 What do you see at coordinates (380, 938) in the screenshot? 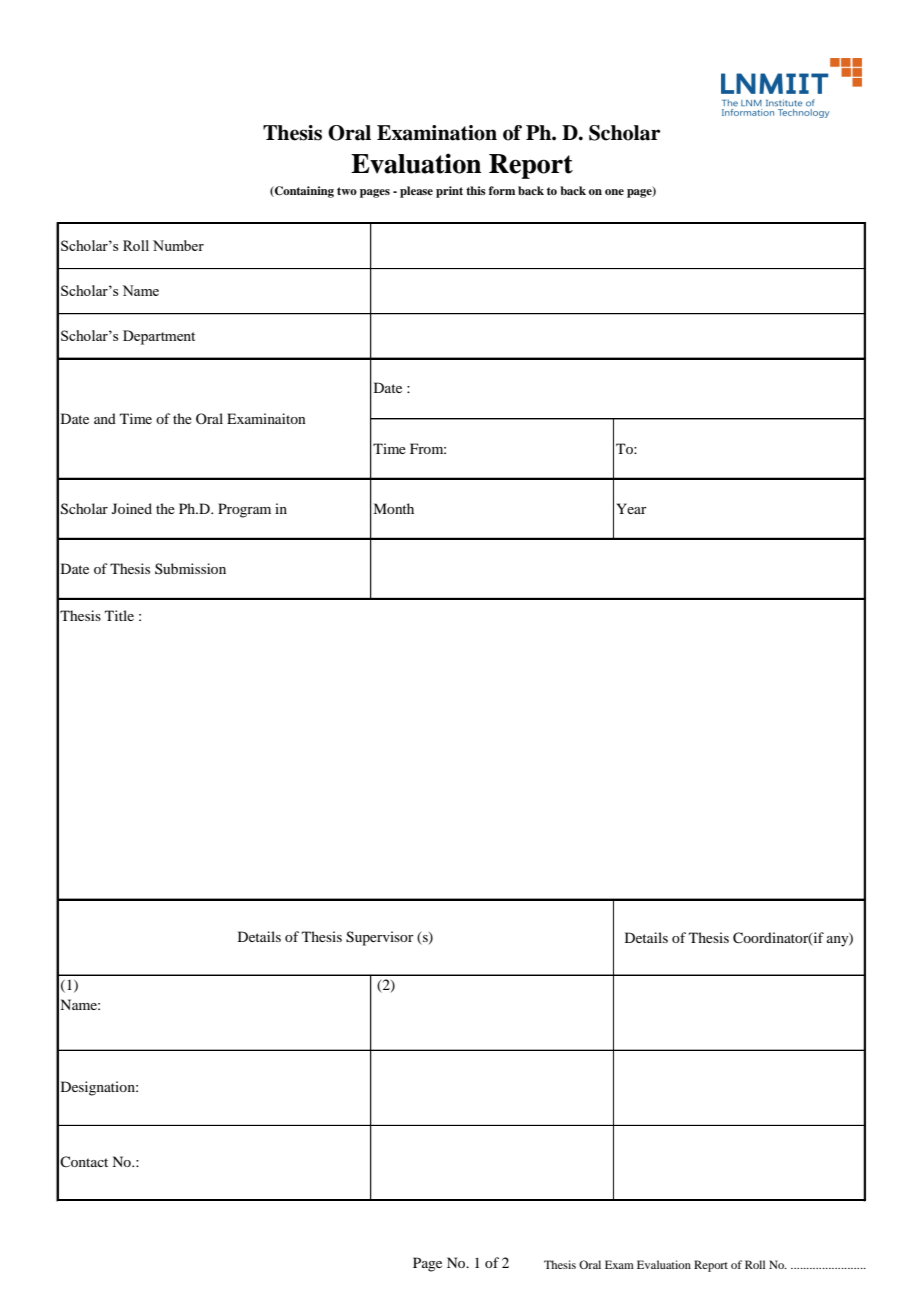
I see `Supervisor` at bounding box center [380, 938].
